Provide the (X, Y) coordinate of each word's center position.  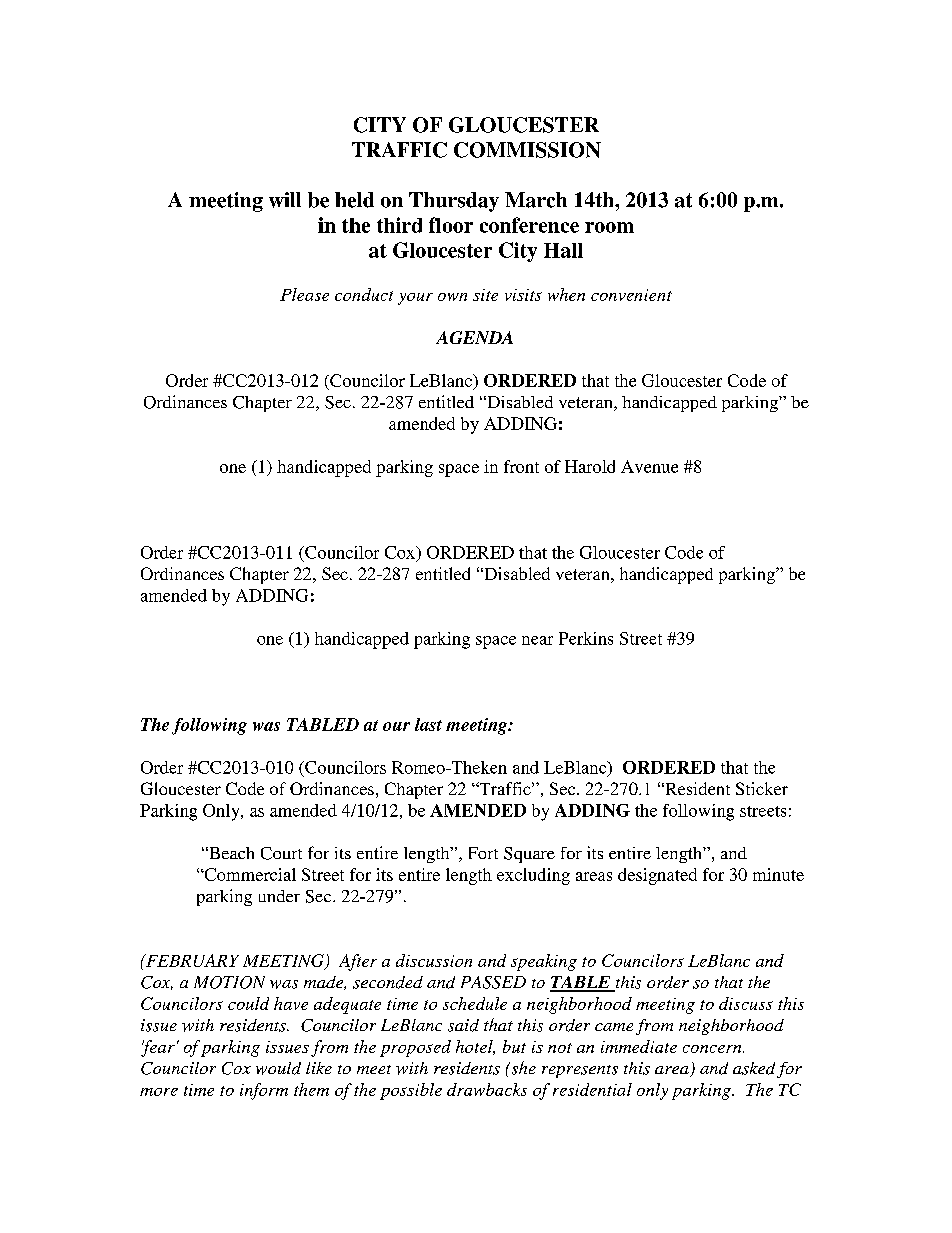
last (428, 724)
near (537, 640)
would (278, 1068)
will (285, 200)
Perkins (586, 638)
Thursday (454, 202)
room (609, 227)
